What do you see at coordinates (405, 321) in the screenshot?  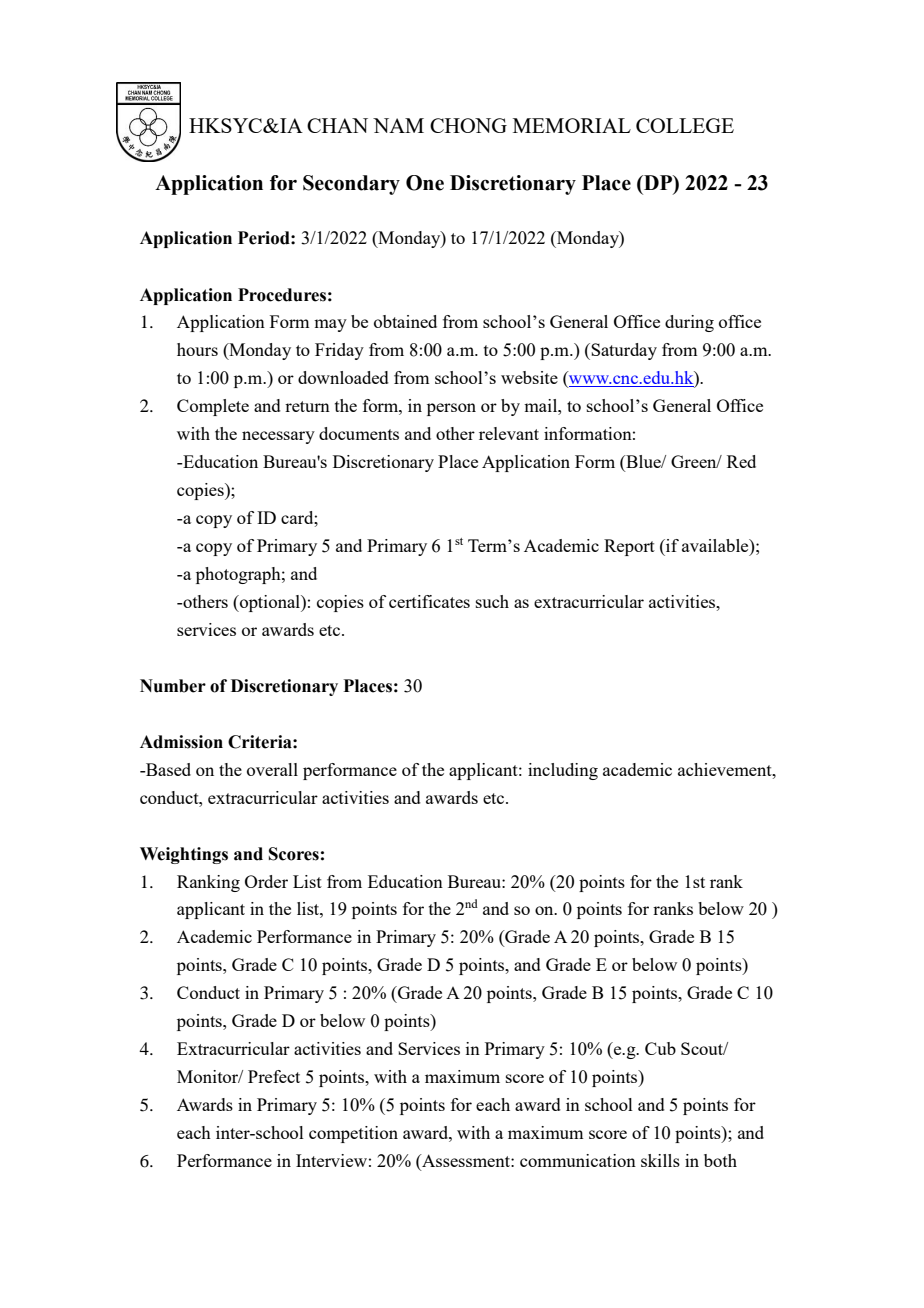 I see `obtained` at bounding box center [405, 321].
